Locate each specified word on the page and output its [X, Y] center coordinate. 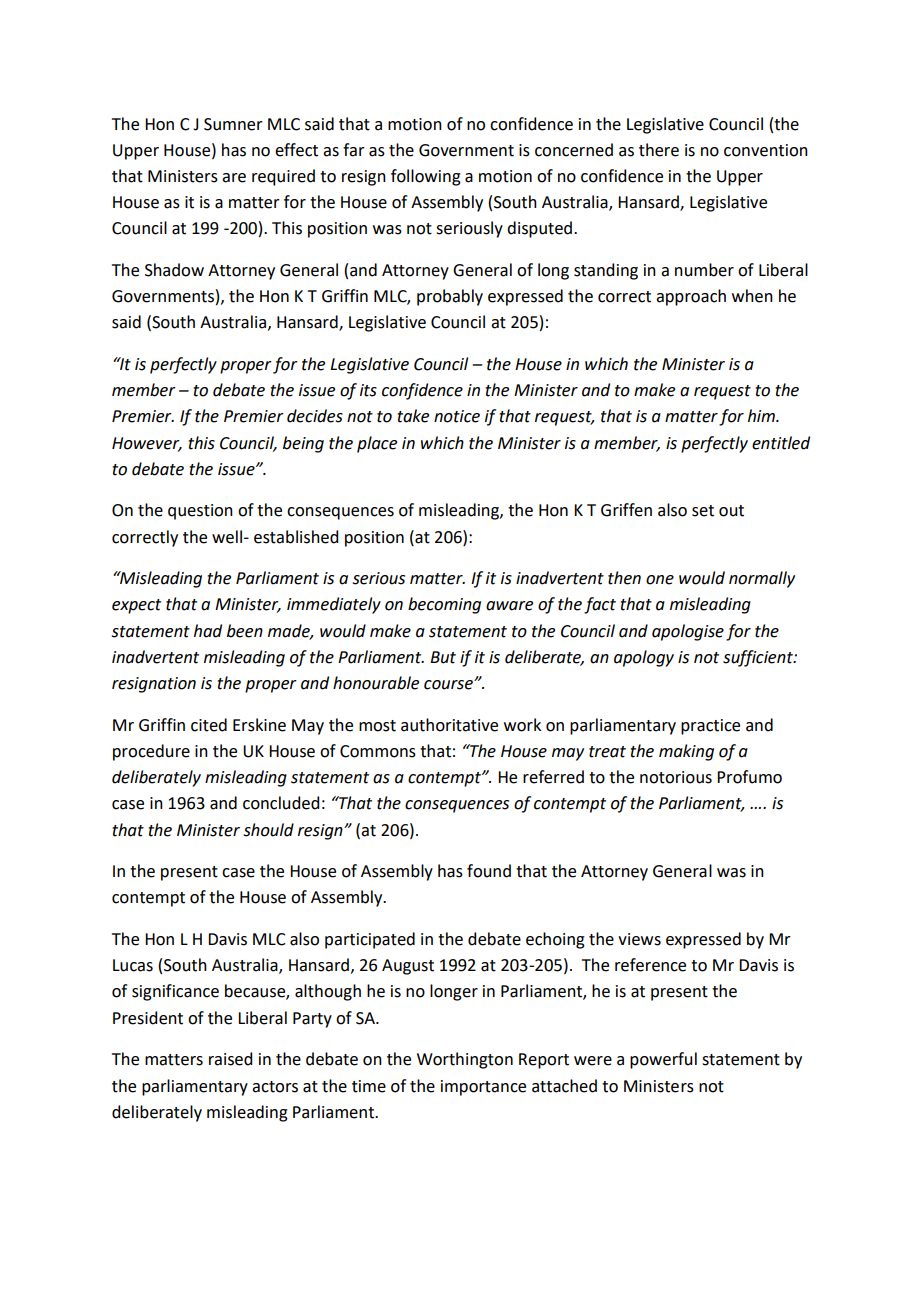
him [762, 415]
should [269, 830]
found [489, 871]
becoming [444, 605]
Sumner [233, 124]
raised [230, 1059]
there [659, 150]
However [147, 444]
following [426, 177]
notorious [676, 777]
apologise [688, 632]
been [245, 631]
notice [457, 416]
